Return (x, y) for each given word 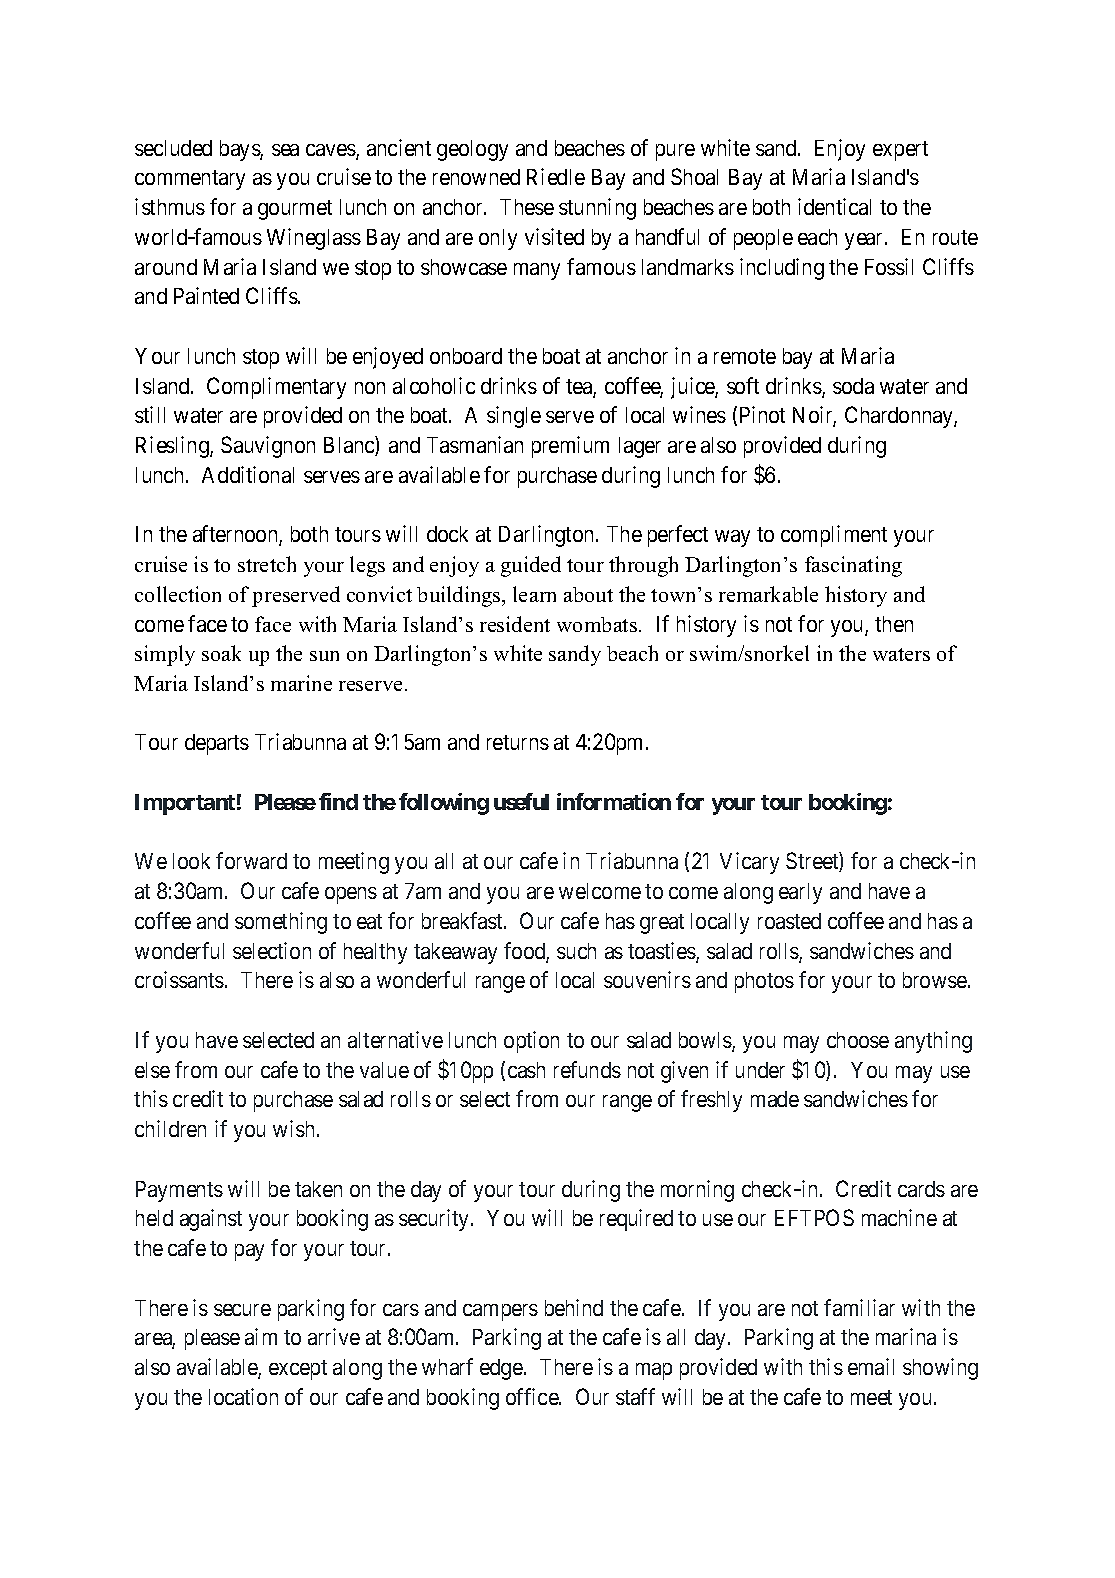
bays (240, 150)
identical (834, 206)
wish (293, 1128)
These (527, 207)
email (871, 1366)
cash (526, 1070)
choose (858, 1040)
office (533, 1396)
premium (570, 447)
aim (261, 1336)
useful (521, 801)
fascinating (853, 566)
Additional (248, 474)
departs (217, 744)
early (800, 893)
